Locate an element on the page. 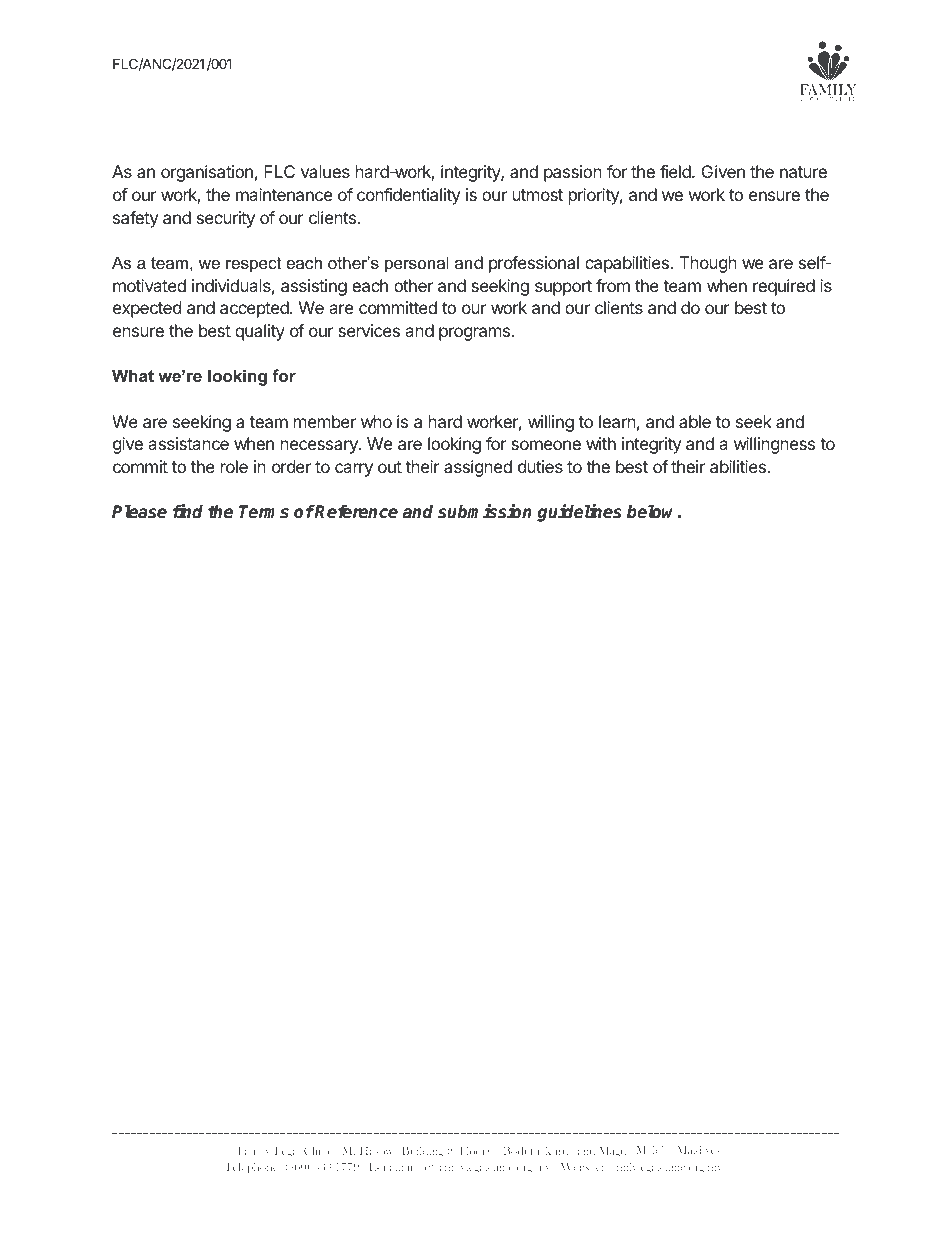 This image has height=1233, width=952. Terms is located at coordinates (264, 512).
